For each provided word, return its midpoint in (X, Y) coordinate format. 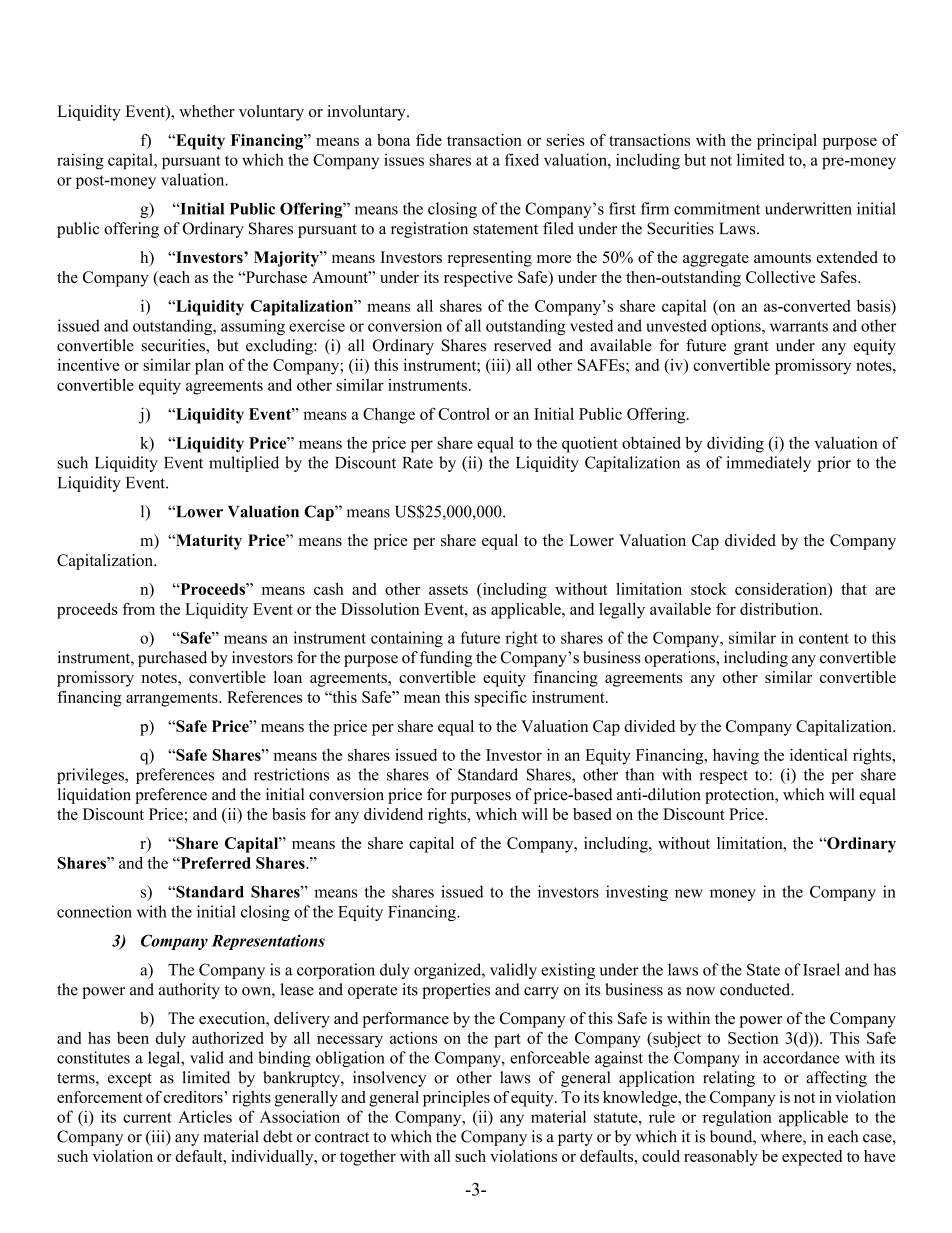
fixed (522, 159)
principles (456, 1099)
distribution (780, 609)
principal (787, 142)
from (139, 608)
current (147, 1117)
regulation (737, 1118)
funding (446, 659)
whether (207, 111)
